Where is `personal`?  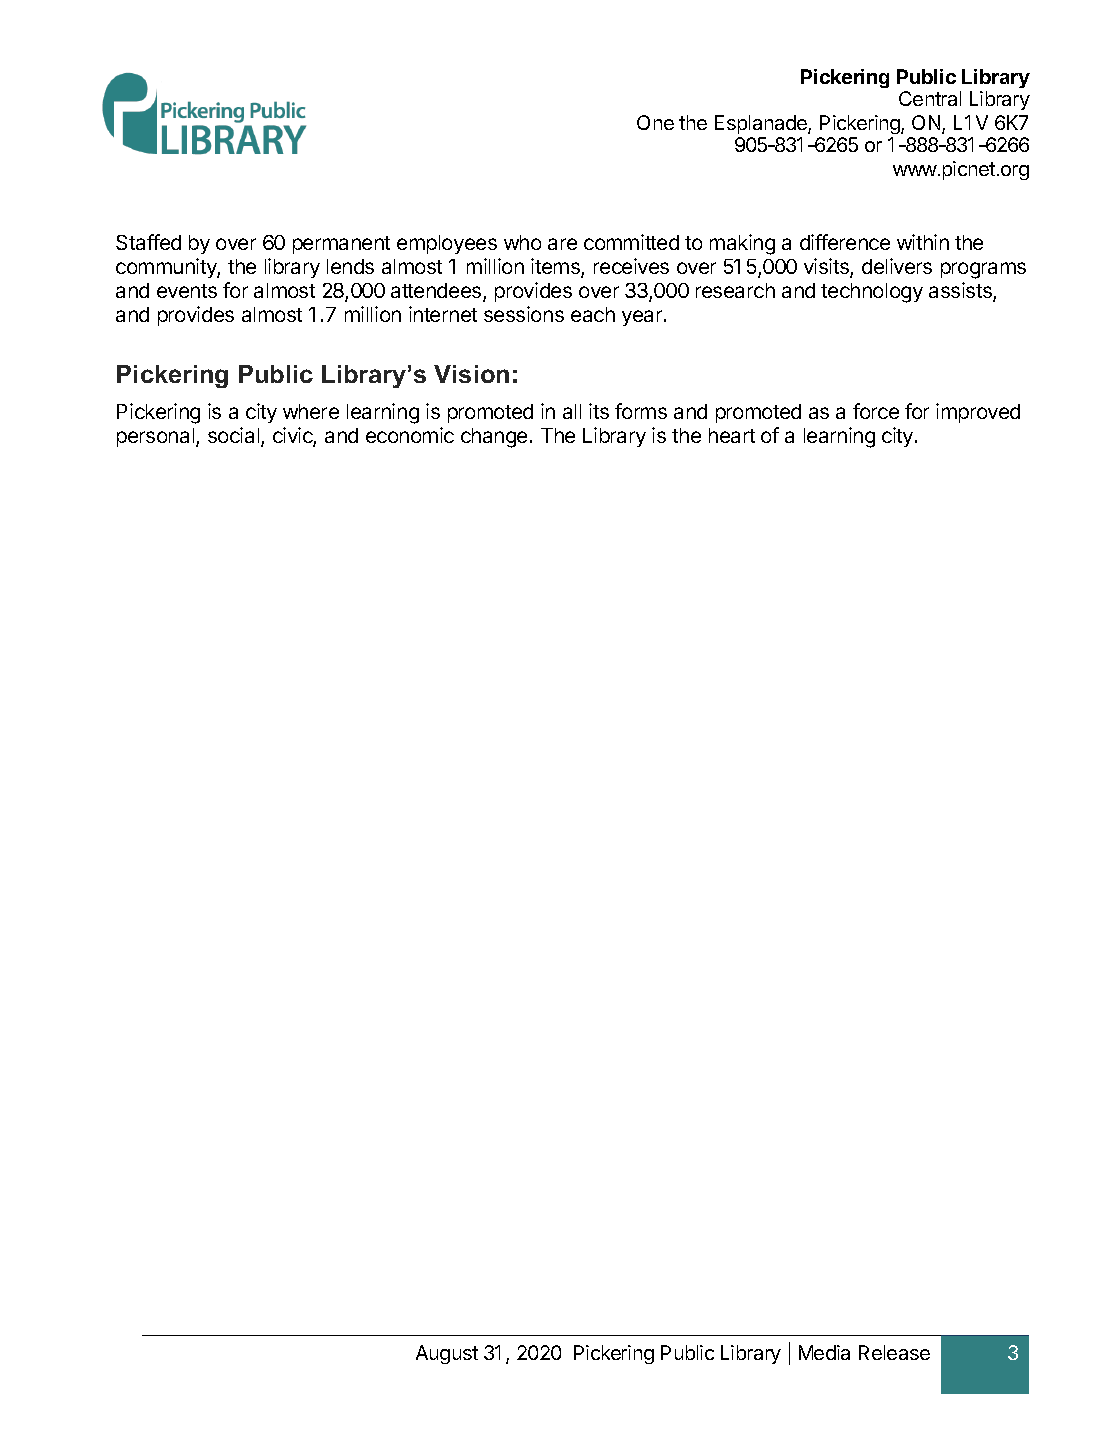
personal is located at coordinates (157, 437).
